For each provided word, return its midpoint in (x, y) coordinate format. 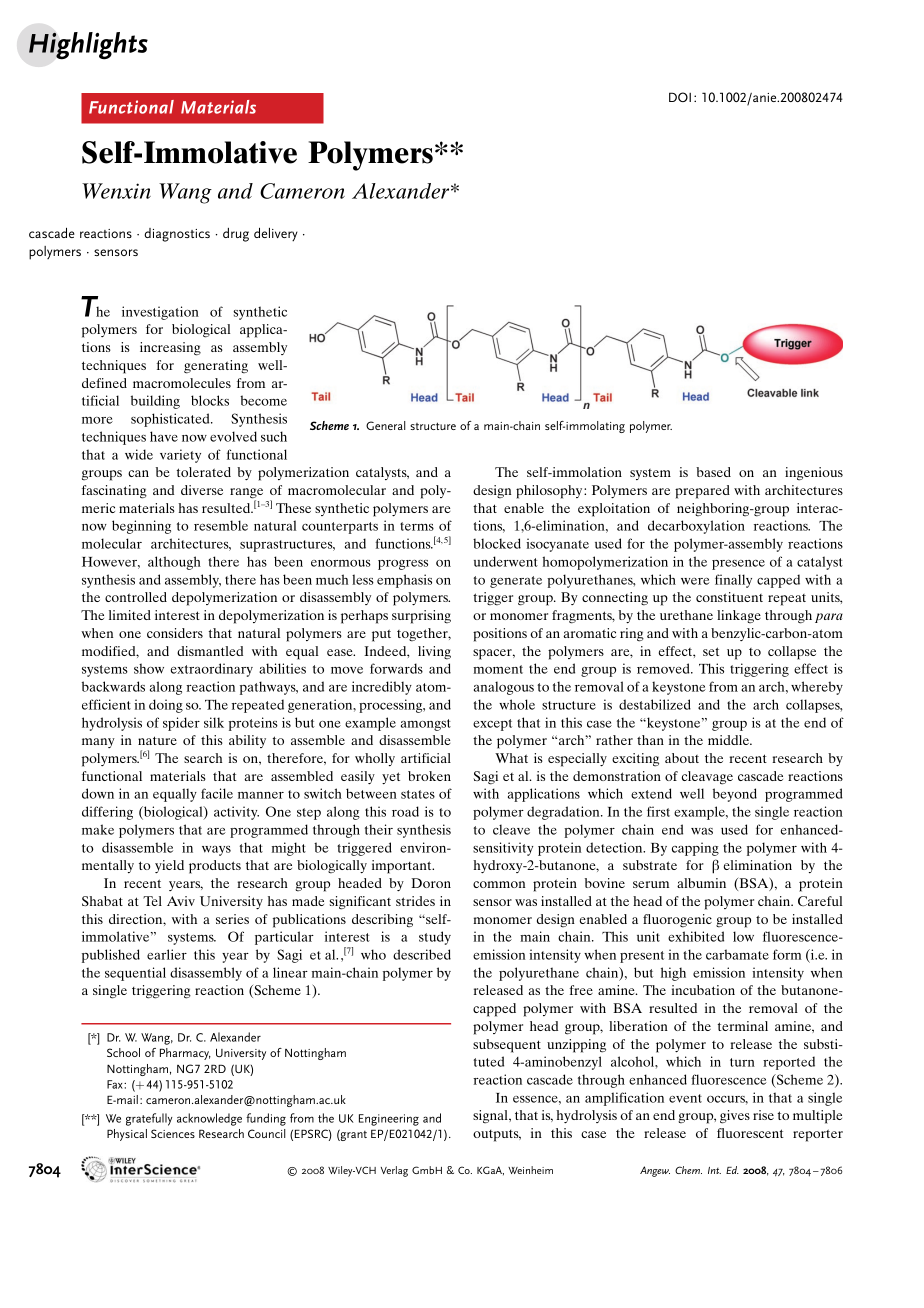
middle (730, 740)
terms (417, 526)
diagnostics (177, 235)
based (713, 472)
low (743, 936)
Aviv (181, 901)
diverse (202, 490)
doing (166, 706)
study (435, 938)
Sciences (173, 1133)
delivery (276, 235)
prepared (702, 492)
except (492, 725)
